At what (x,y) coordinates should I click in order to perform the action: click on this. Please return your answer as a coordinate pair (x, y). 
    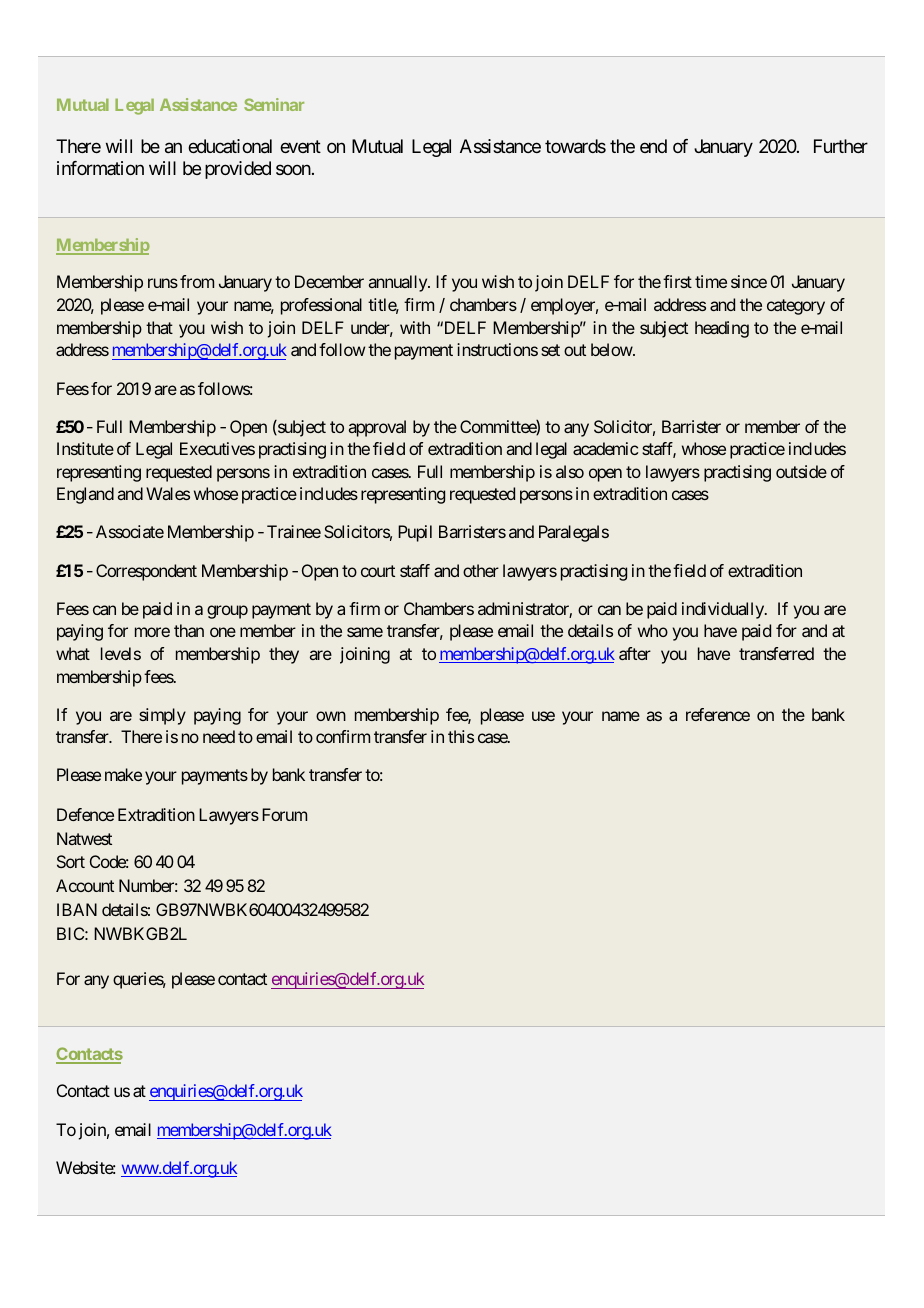
    Looking at the image, I should click on (461, 736).
